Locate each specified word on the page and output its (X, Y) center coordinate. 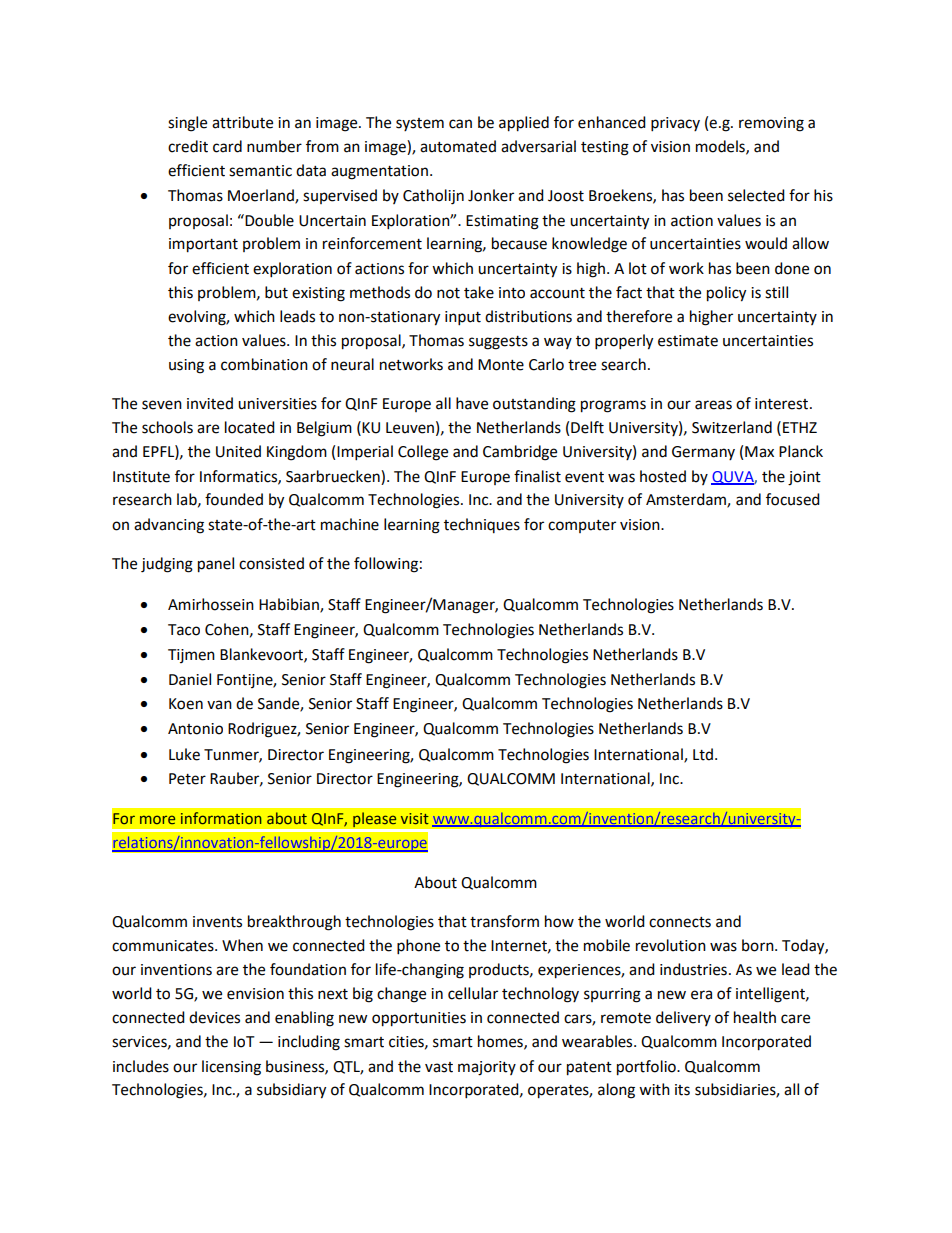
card (227, 146)
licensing (231, 1068)
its (682, 1090)
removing (771, 124)
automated (458, 146)
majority (487, 1068)
